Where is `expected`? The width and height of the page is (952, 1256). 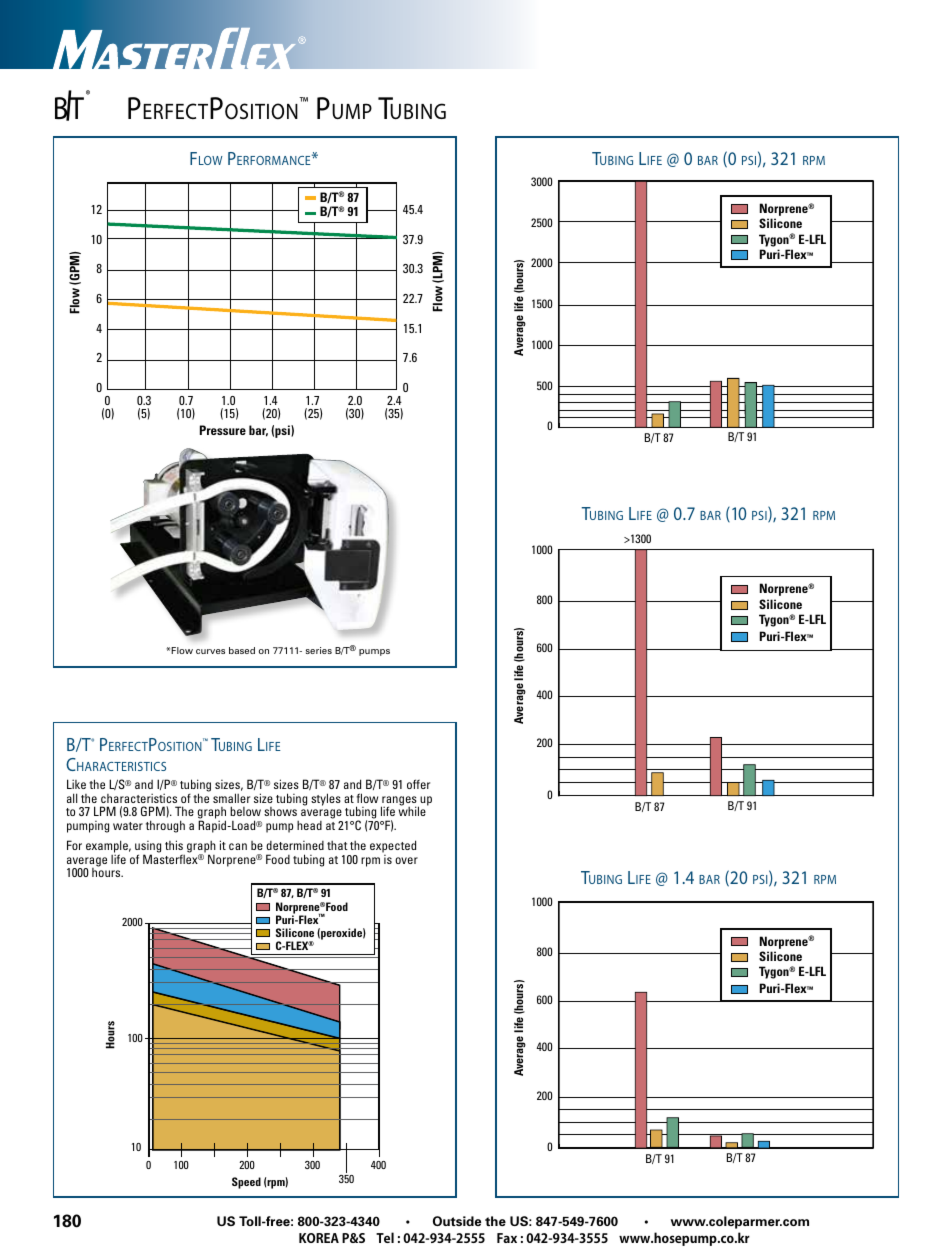 expected is located at coordinates (393, 846).
